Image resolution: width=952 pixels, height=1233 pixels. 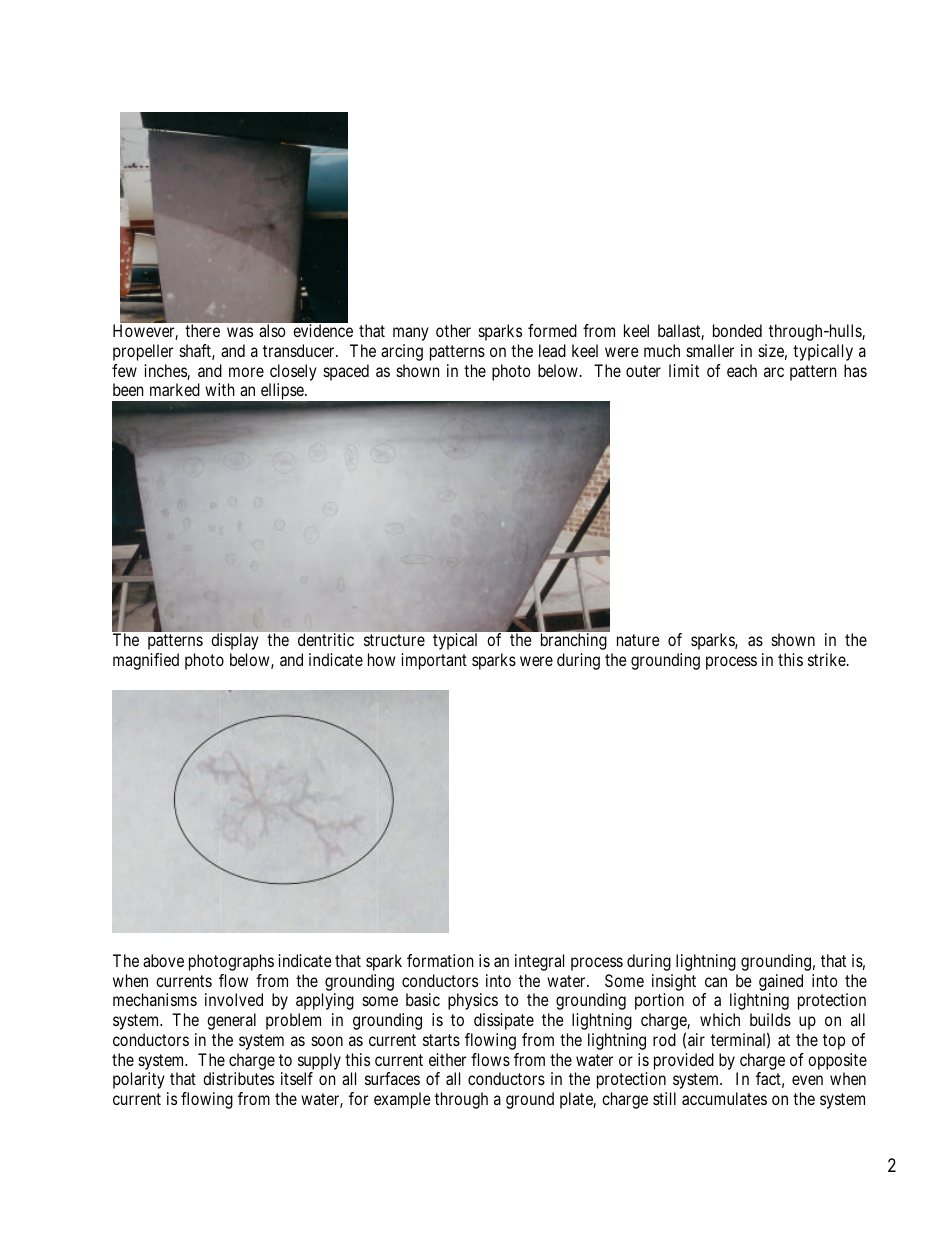 I want to click on above, so click(x=163, y=960).
